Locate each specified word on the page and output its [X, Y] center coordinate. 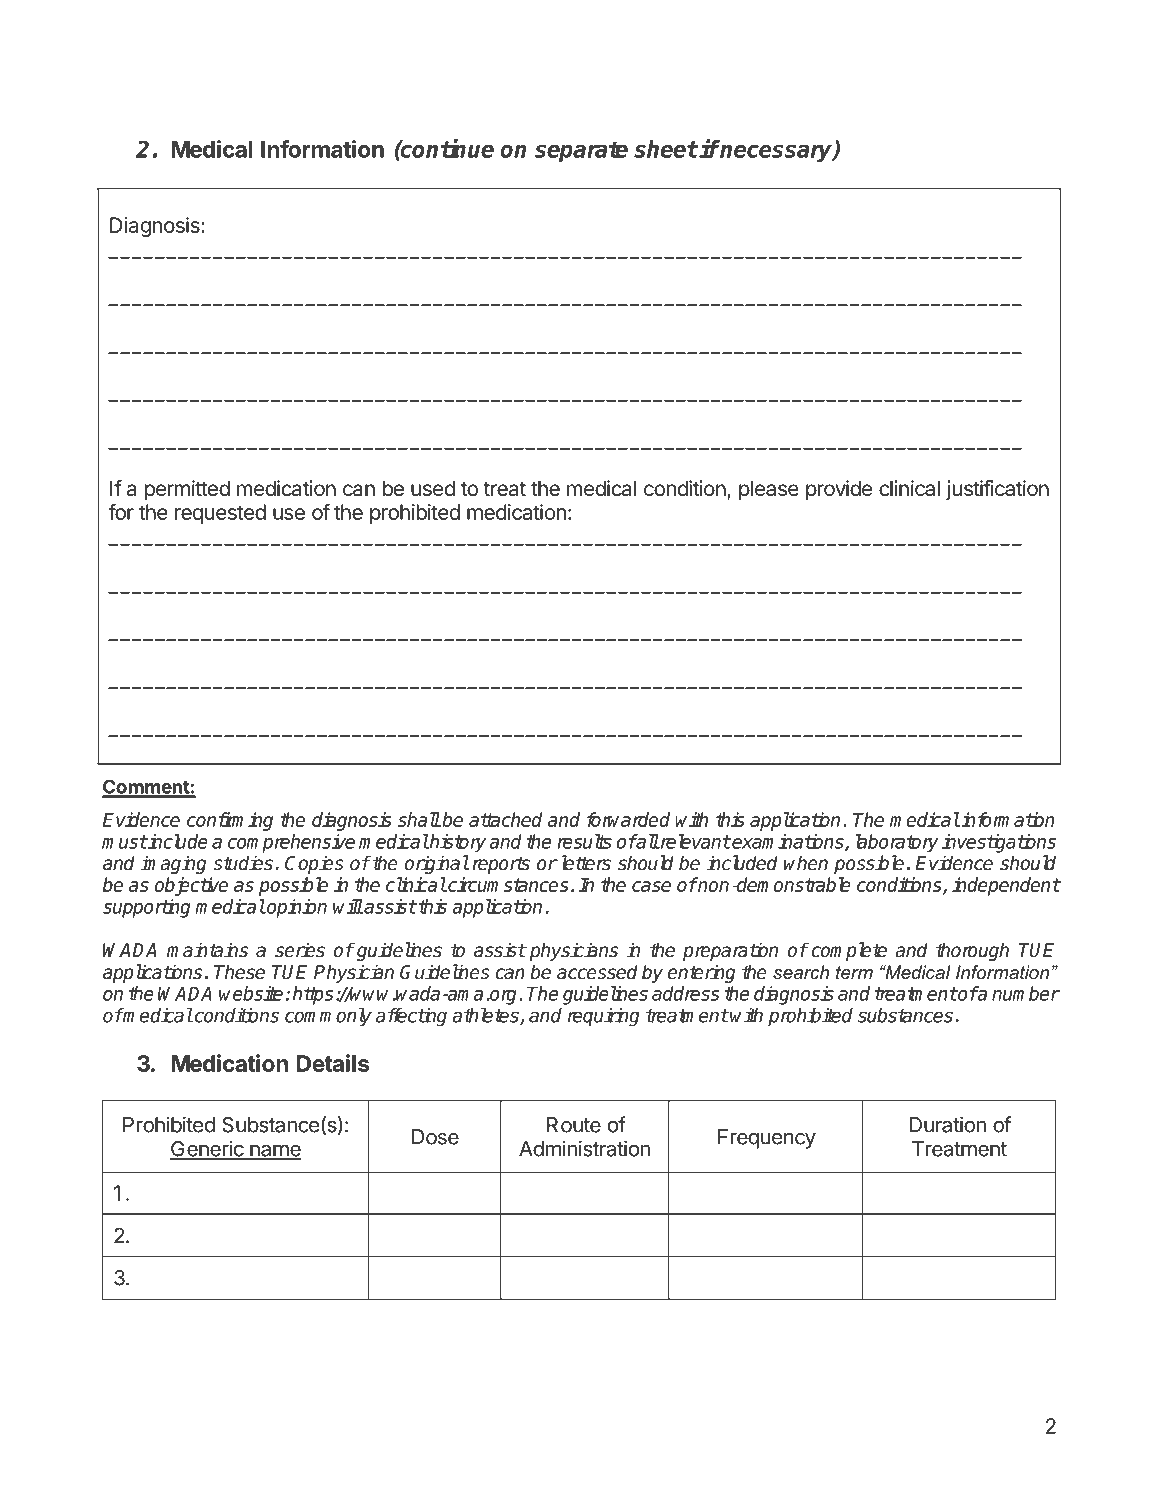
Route [574, 1125]
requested [220, 514]
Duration [948, 1124]
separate [581, 152]
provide [839, 490]
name [274, 1151]
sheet [666, 149]
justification [997, 490]
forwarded [628, 819]
